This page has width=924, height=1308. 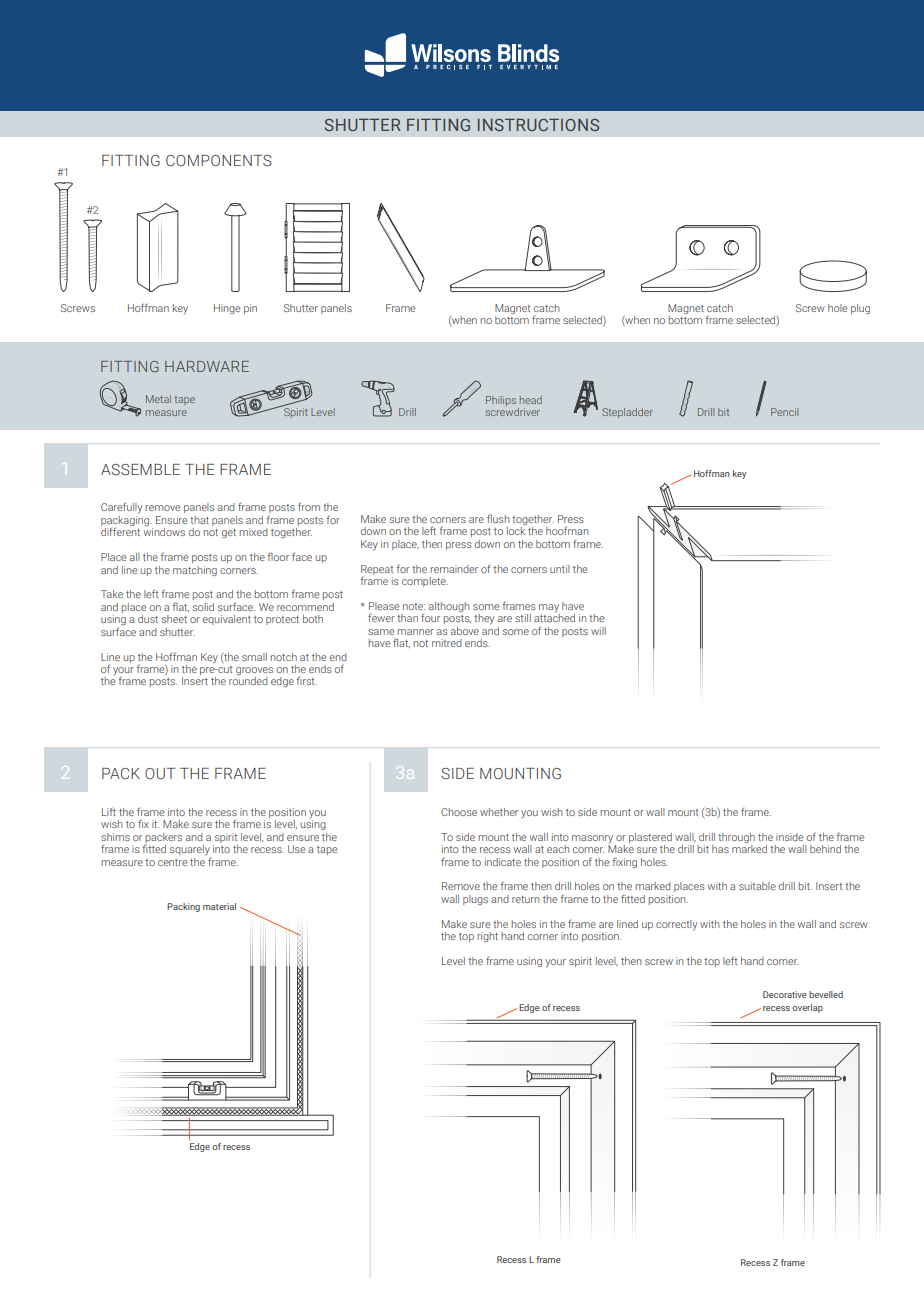 What do you see at coordinates (465, 631) in the page?
I see `above` at bounding box center [465, 631].
